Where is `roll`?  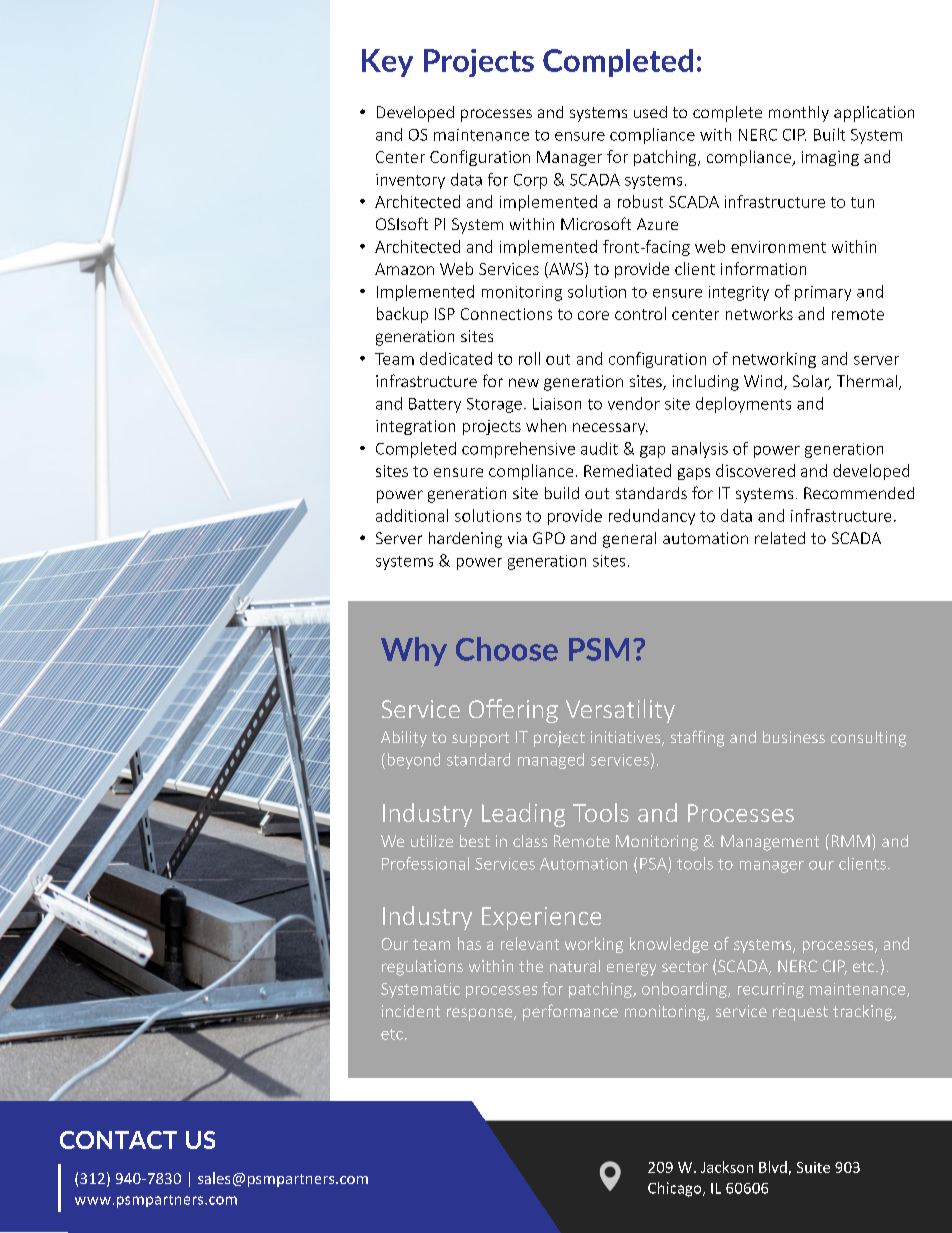
roll is located at coordinates (529, 358).
